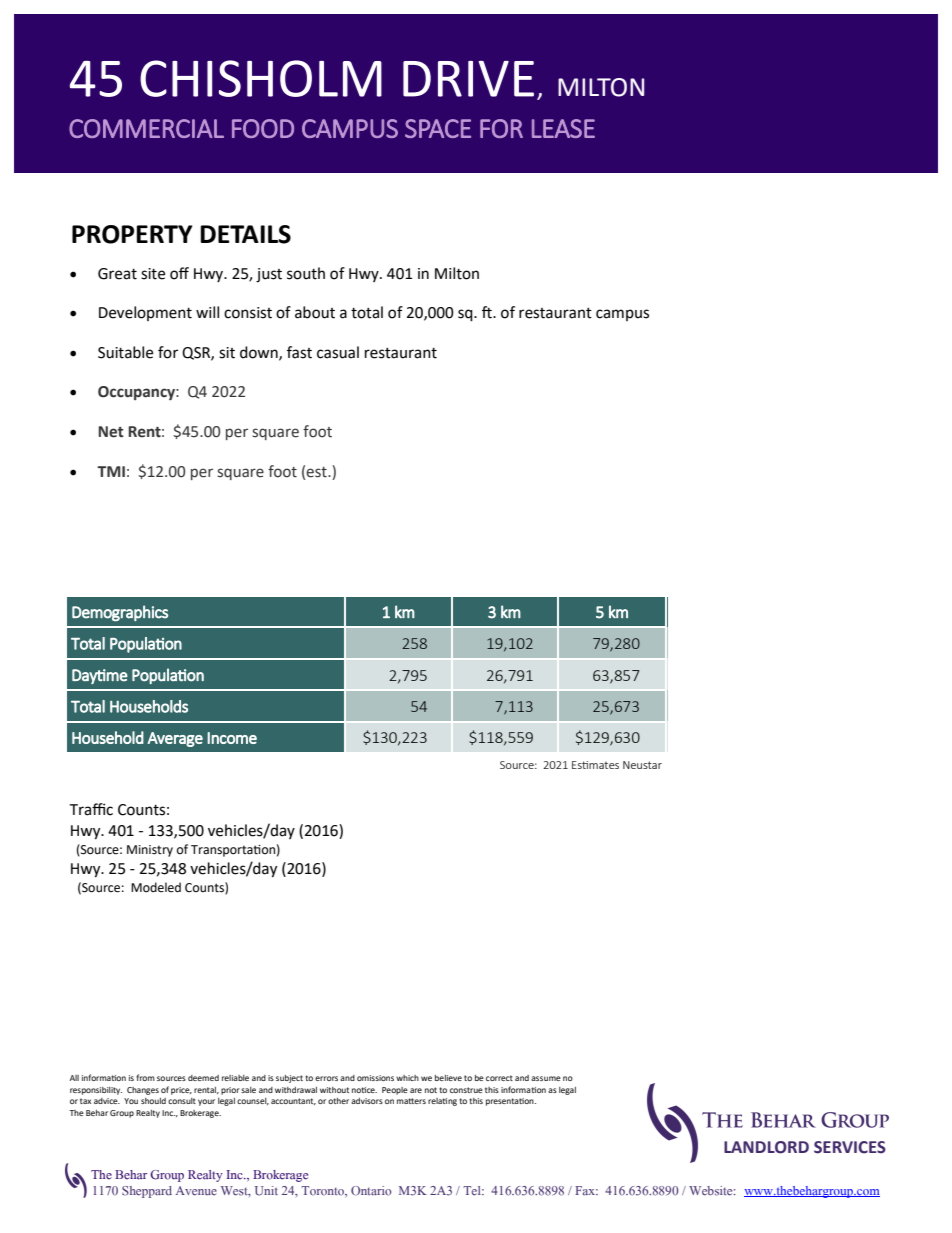  Describe the element at coordinates (442, 1102) in the screenshot. I see `relating` at that location.
